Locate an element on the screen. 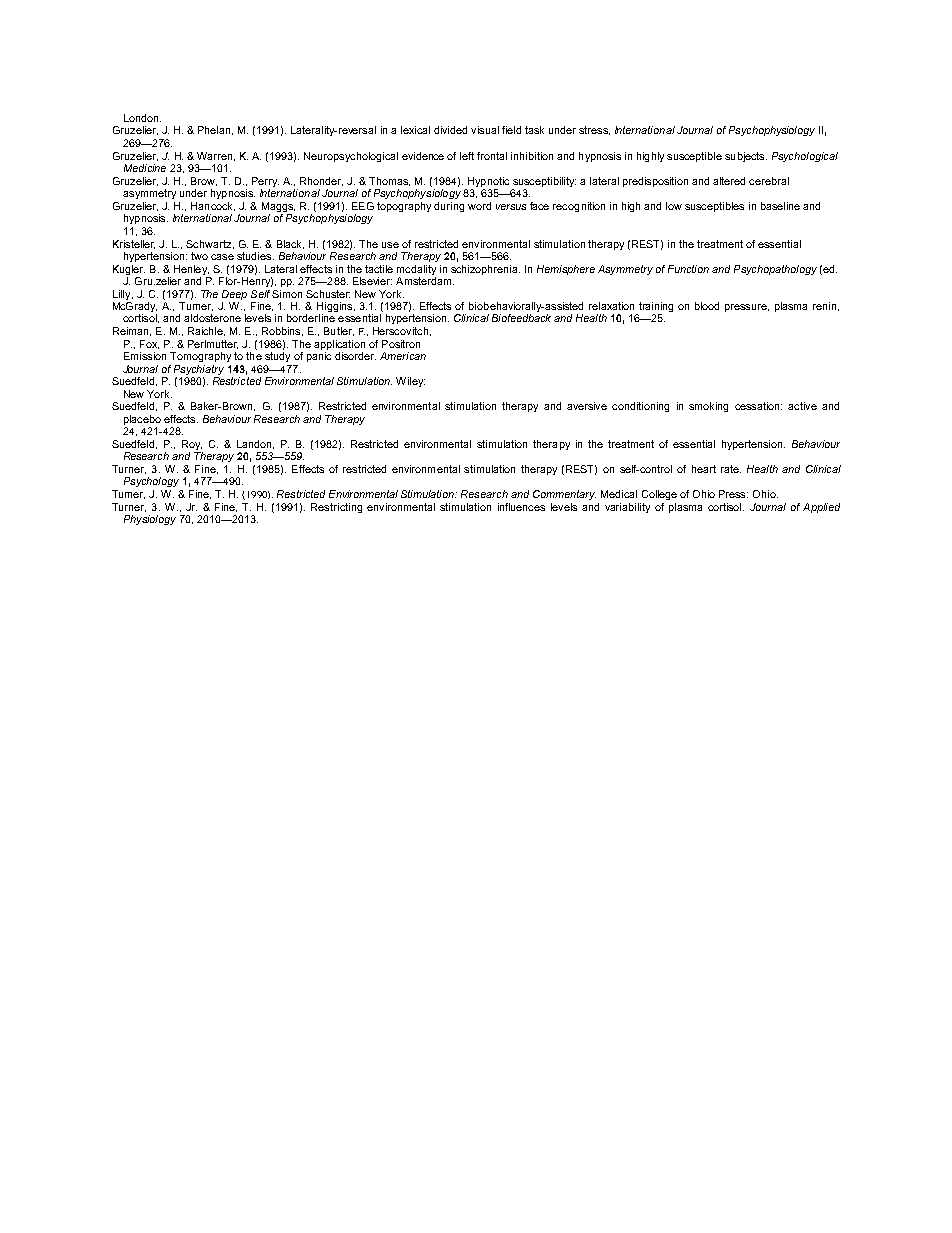 Image resolution: width=952 pixels, height=1233 pixels. two is located at coordinates (199, 256).
